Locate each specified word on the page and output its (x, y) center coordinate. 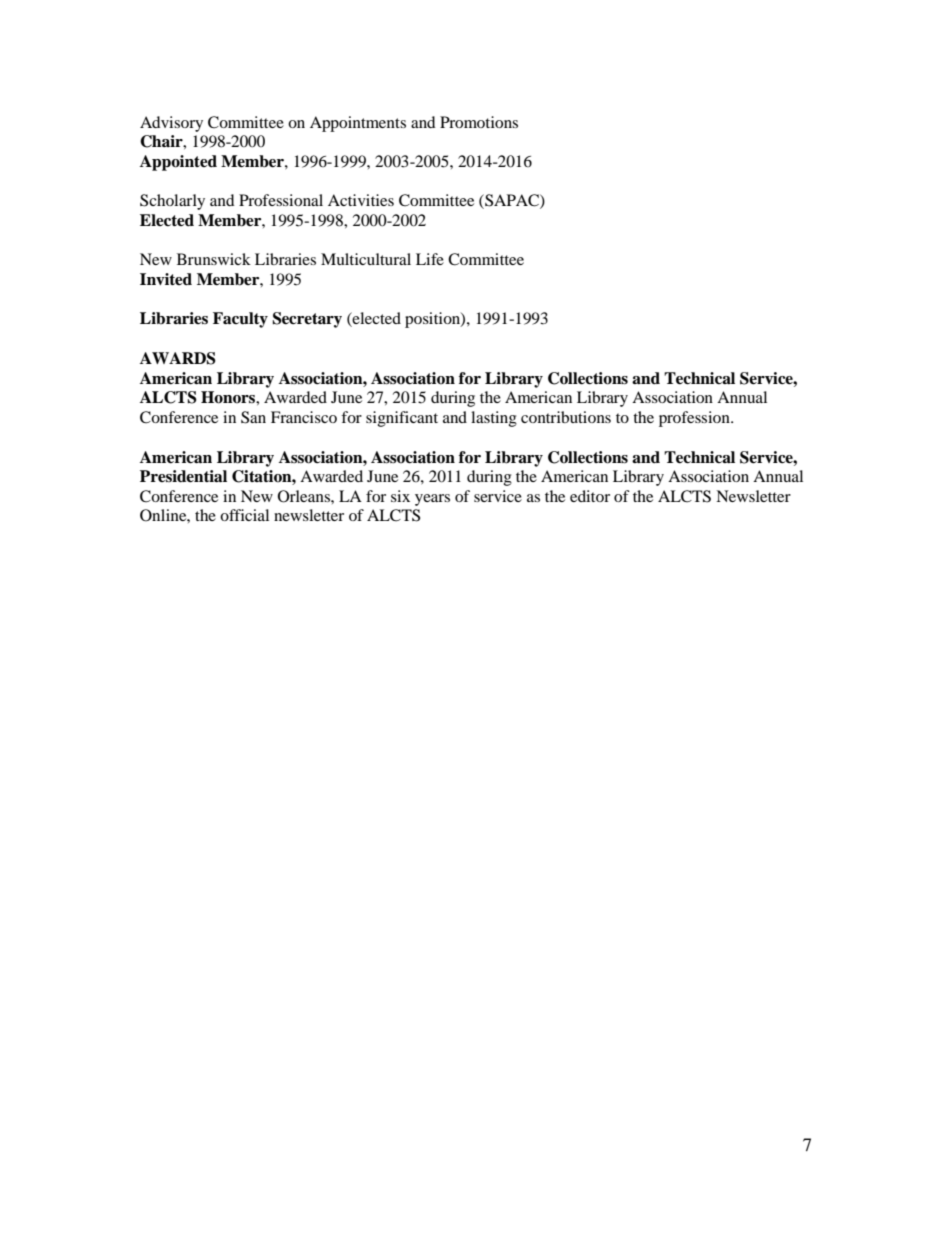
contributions (566, 417)
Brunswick (214, 259)
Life (430, 259)
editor (590, 496)
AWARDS (178, 358)
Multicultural (366, 259)
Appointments (358, 124)
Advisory (171, 124)
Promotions (479, 122)
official (244, 515)
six (400, 496)
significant (402, 419)
